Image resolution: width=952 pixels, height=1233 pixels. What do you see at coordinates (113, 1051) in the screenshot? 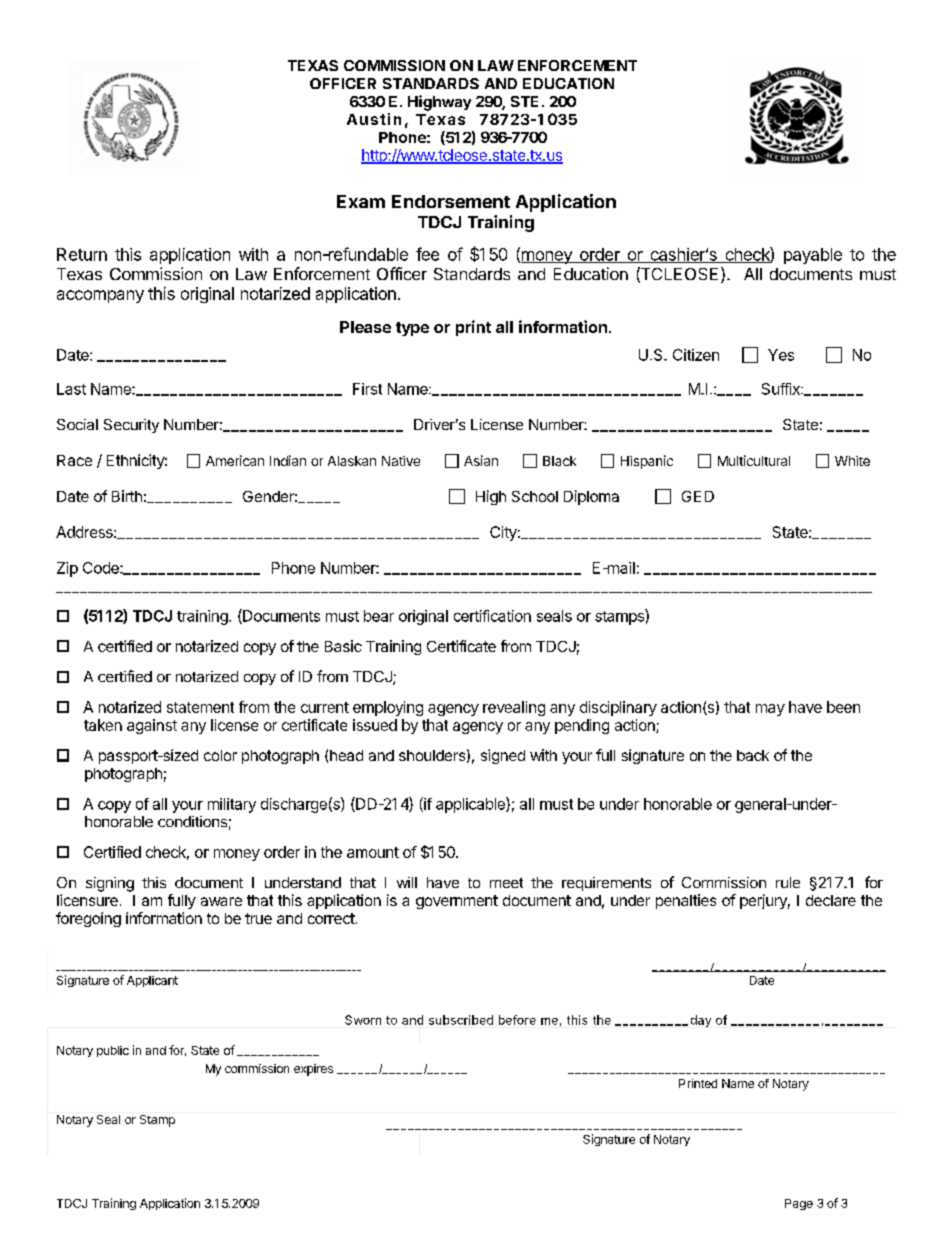
I see `public` at bounding box center [113, 1051].
